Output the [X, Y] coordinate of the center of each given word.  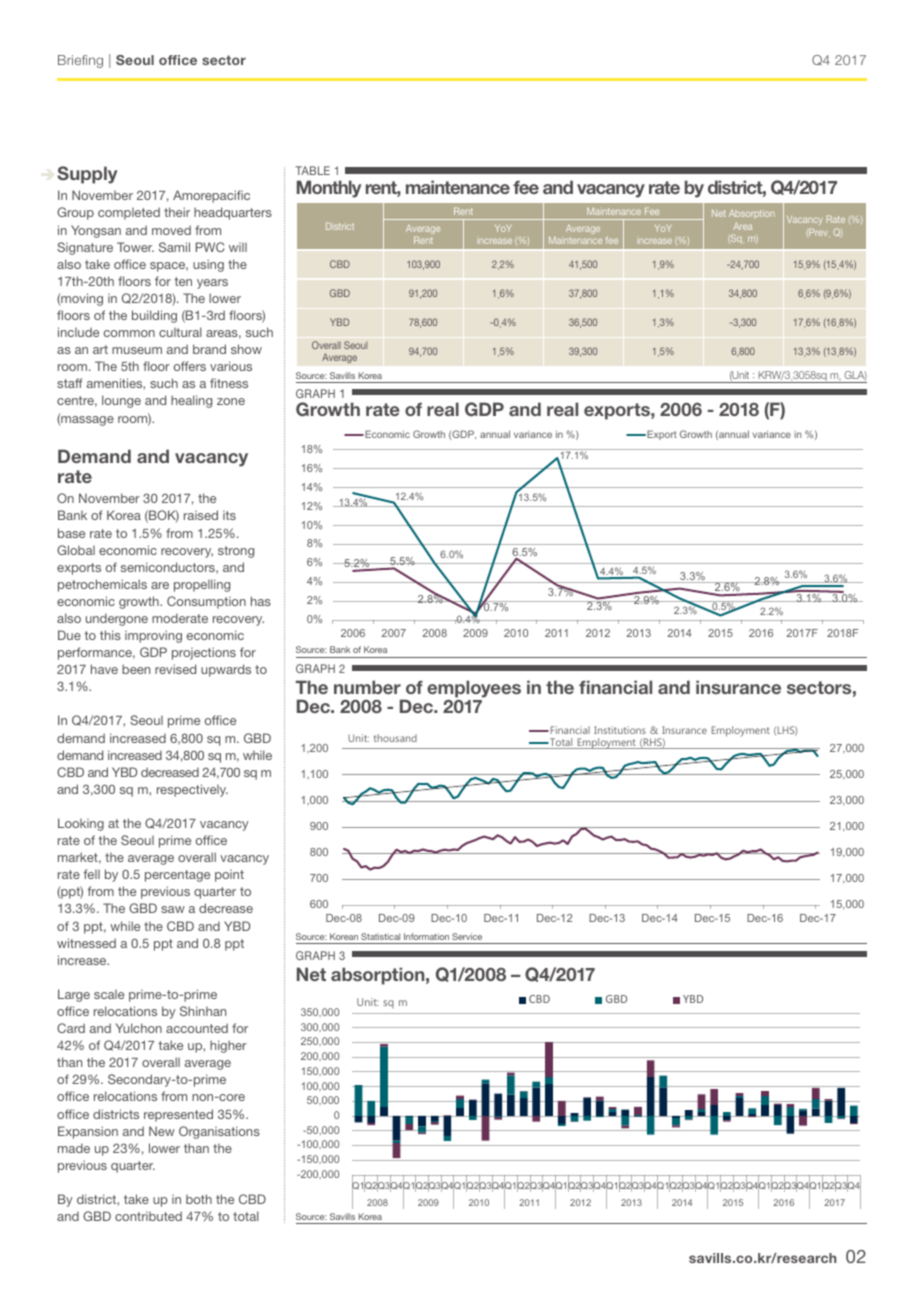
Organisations [219, 1132]
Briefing [80, 61]
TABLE [313, 170]
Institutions [620, 730]
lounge [121, 401]
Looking [81, 824]
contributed [148, 1216]
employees [474, 690]
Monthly [329, 189]
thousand [395, 738]
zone [231, 401]
